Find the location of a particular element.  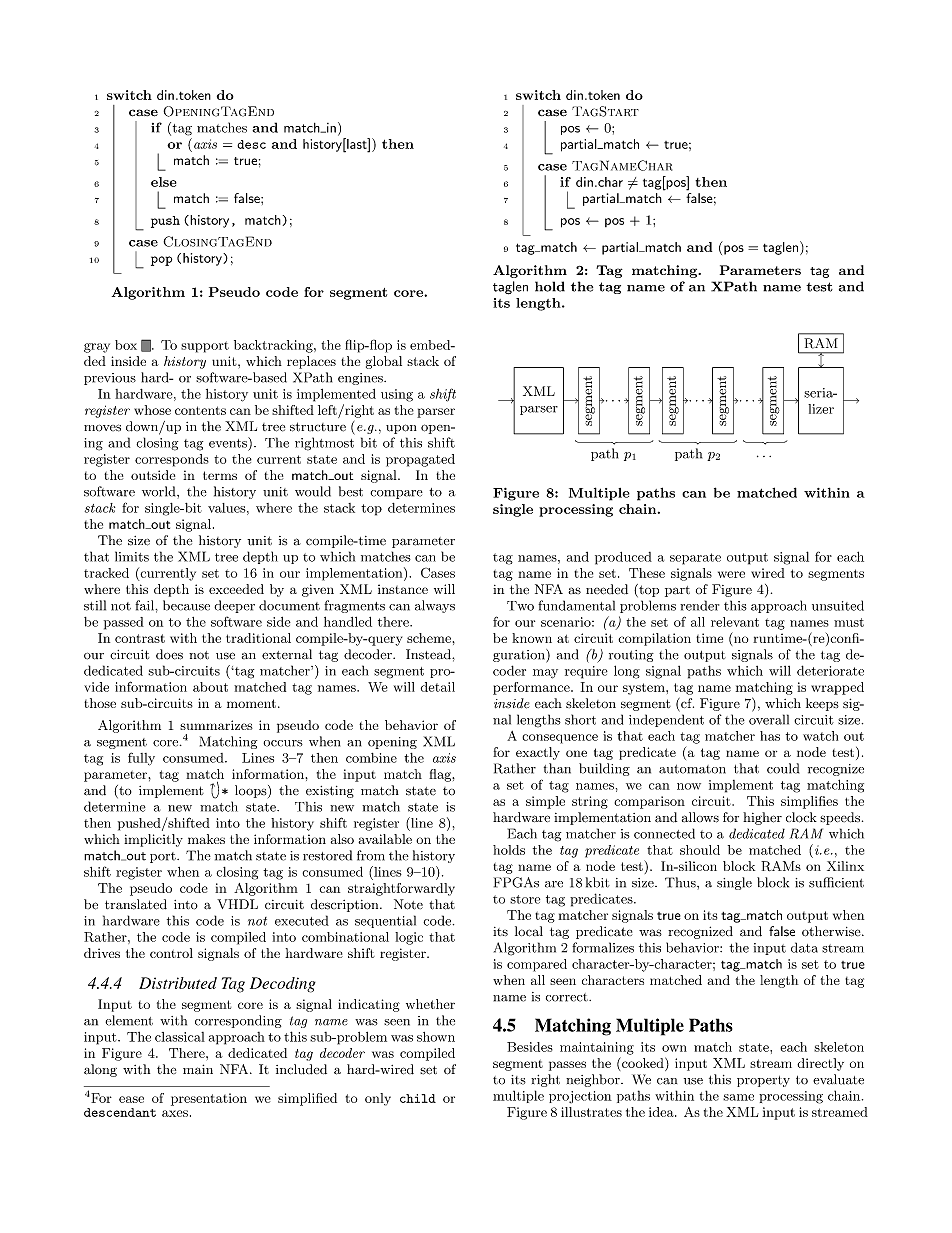

relevant is located at coordinates (735, 622).
